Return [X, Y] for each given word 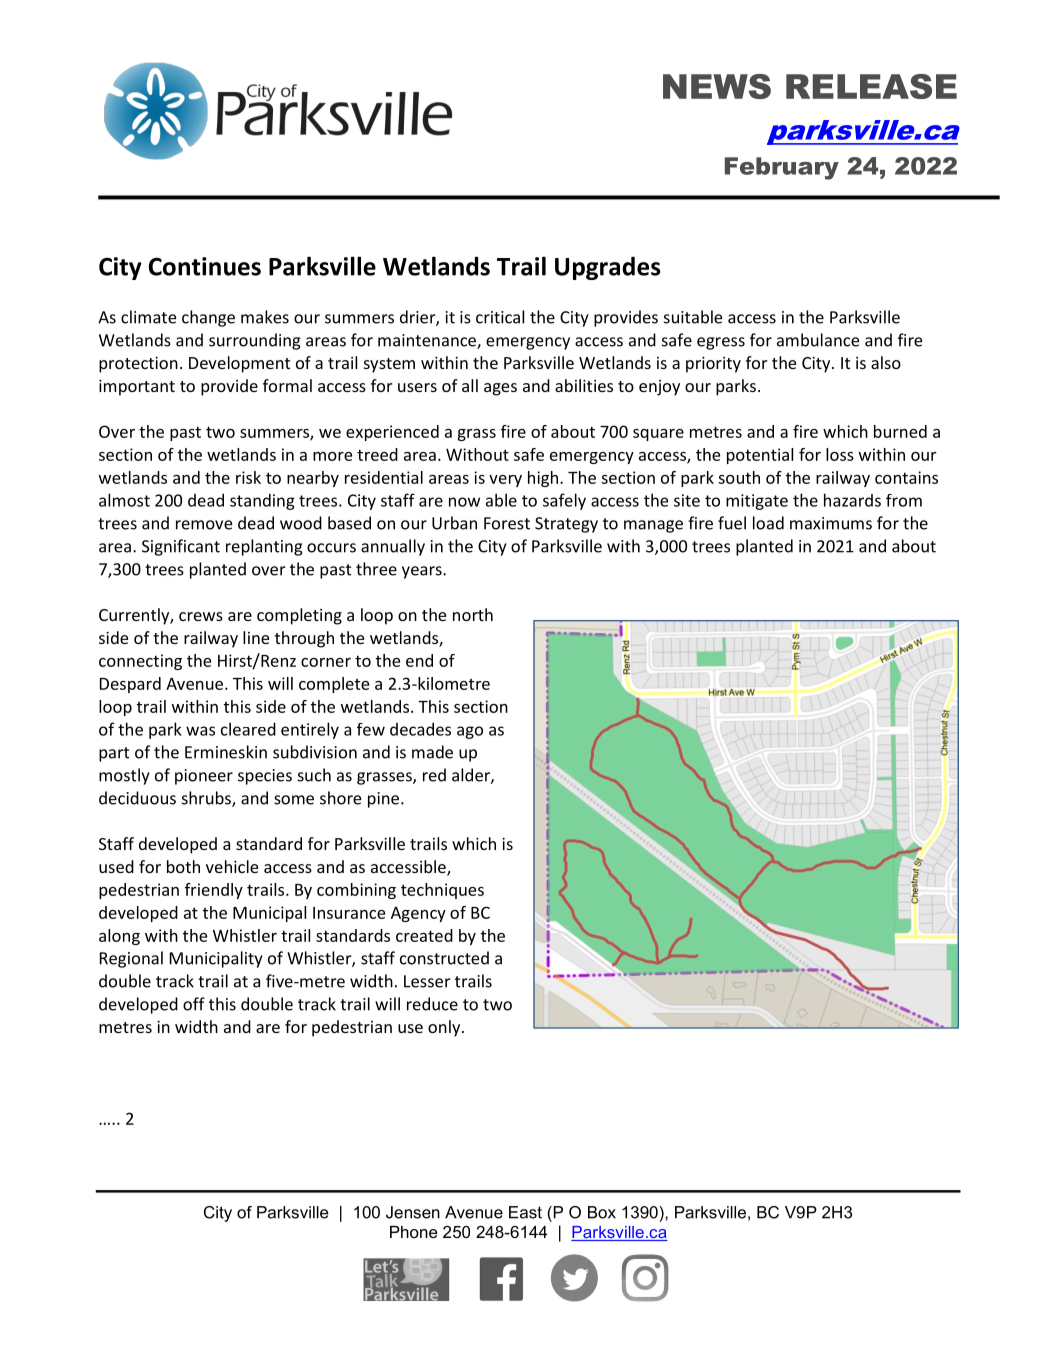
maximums [831, 523]
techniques [442, 891]
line [256, 637]
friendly [214, 891]
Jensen [413, 1212]
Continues [205, 266]
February [782, 168]
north [473, 614]
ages [500, 389]
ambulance [818, 340]
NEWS [717, 86]
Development [239, 364]
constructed [444, 958]
